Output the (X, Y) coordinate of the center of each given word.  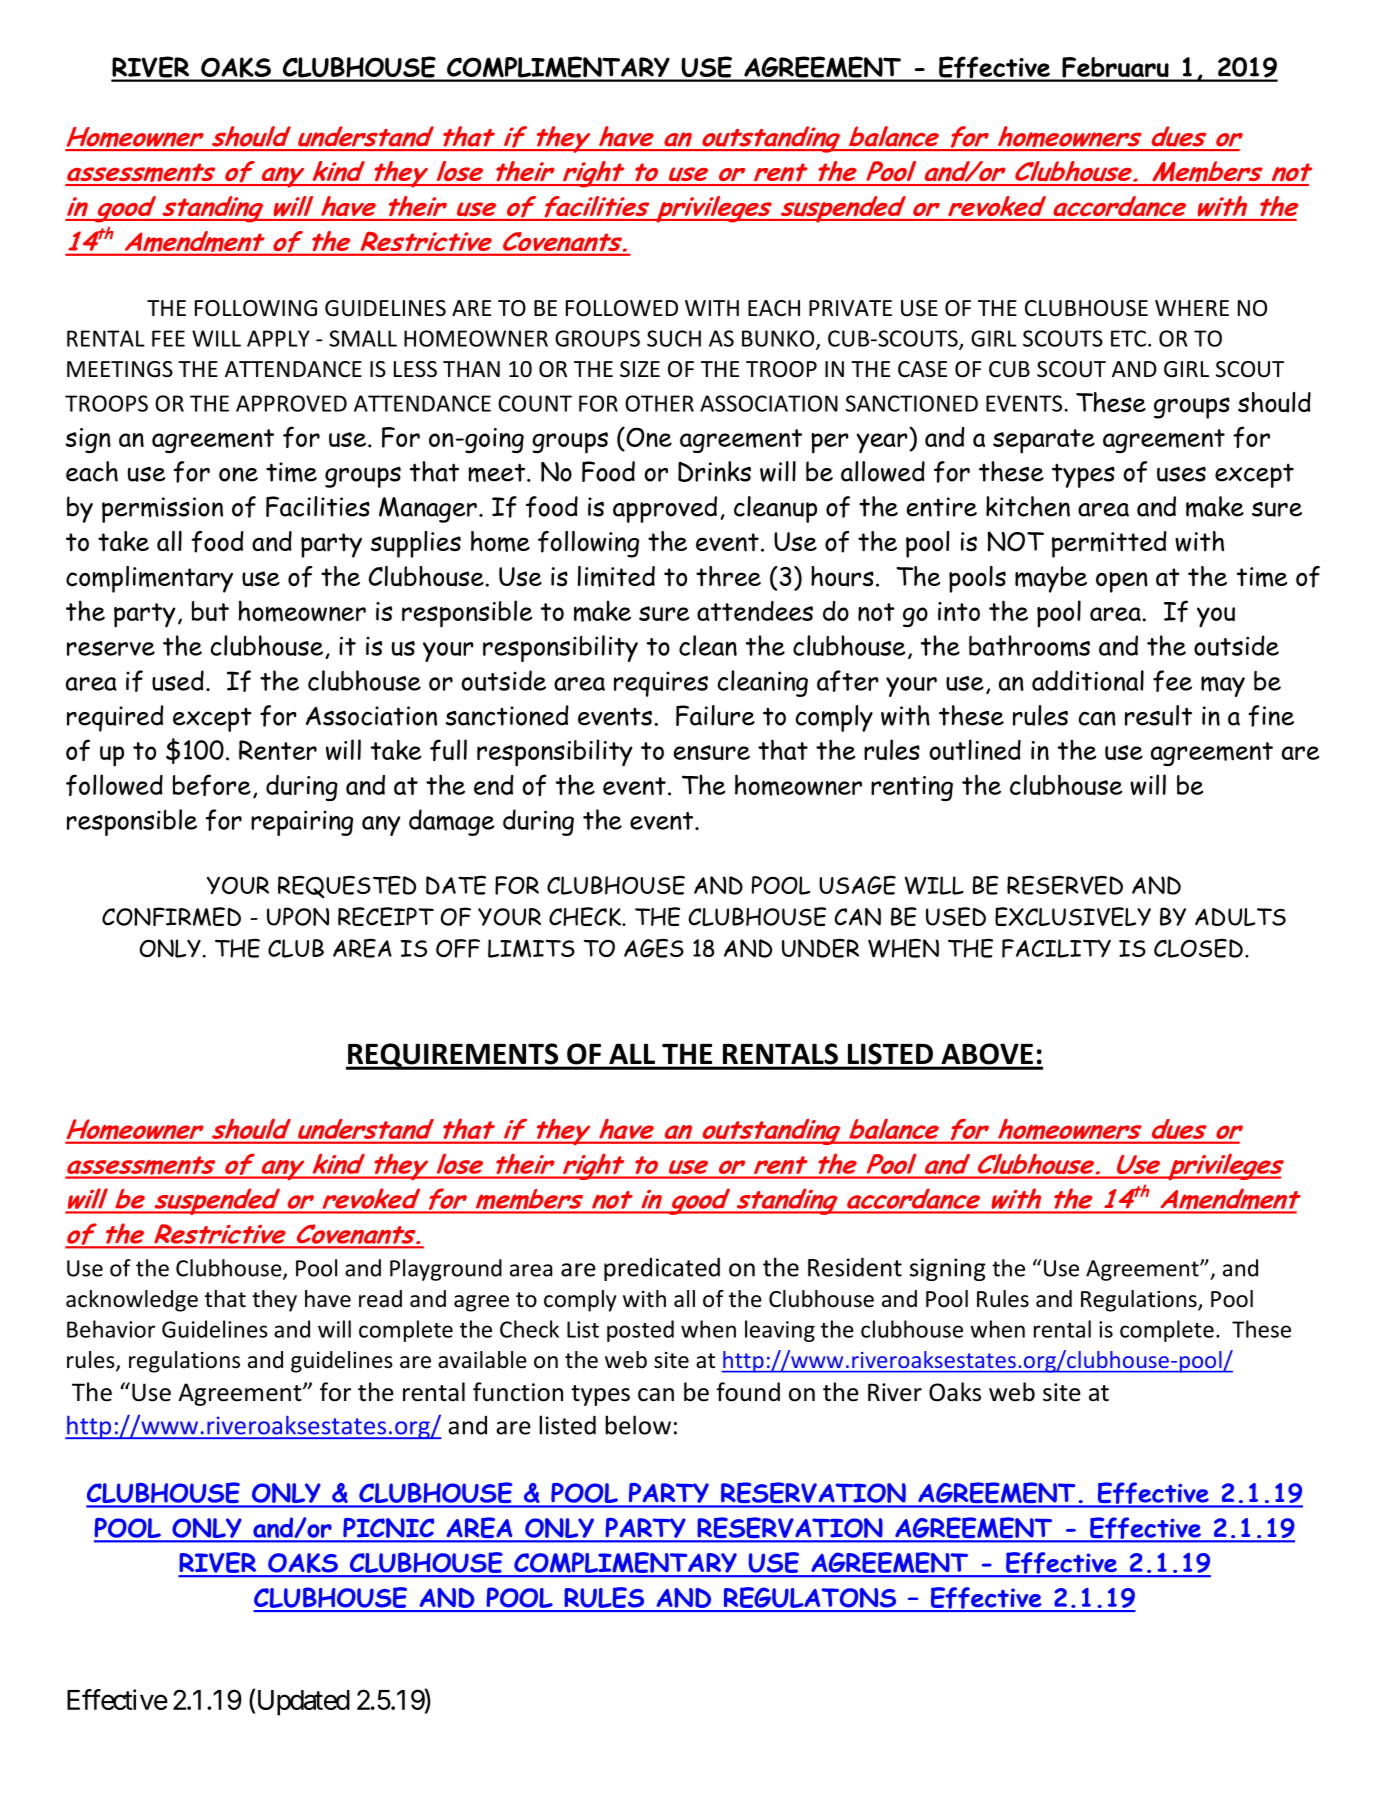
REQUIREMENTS (453, 1056)
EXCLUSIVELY (1073, 916)
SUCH (674, 338)
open (1122, 582)
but (210, 611)
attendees (755, 610)
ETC (1128, 338)
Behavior (111, 1329)
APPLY (278, 338)
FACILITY (1056, 948)
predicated (662, 1269)
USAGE (857, 885)
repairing (302, 823)
